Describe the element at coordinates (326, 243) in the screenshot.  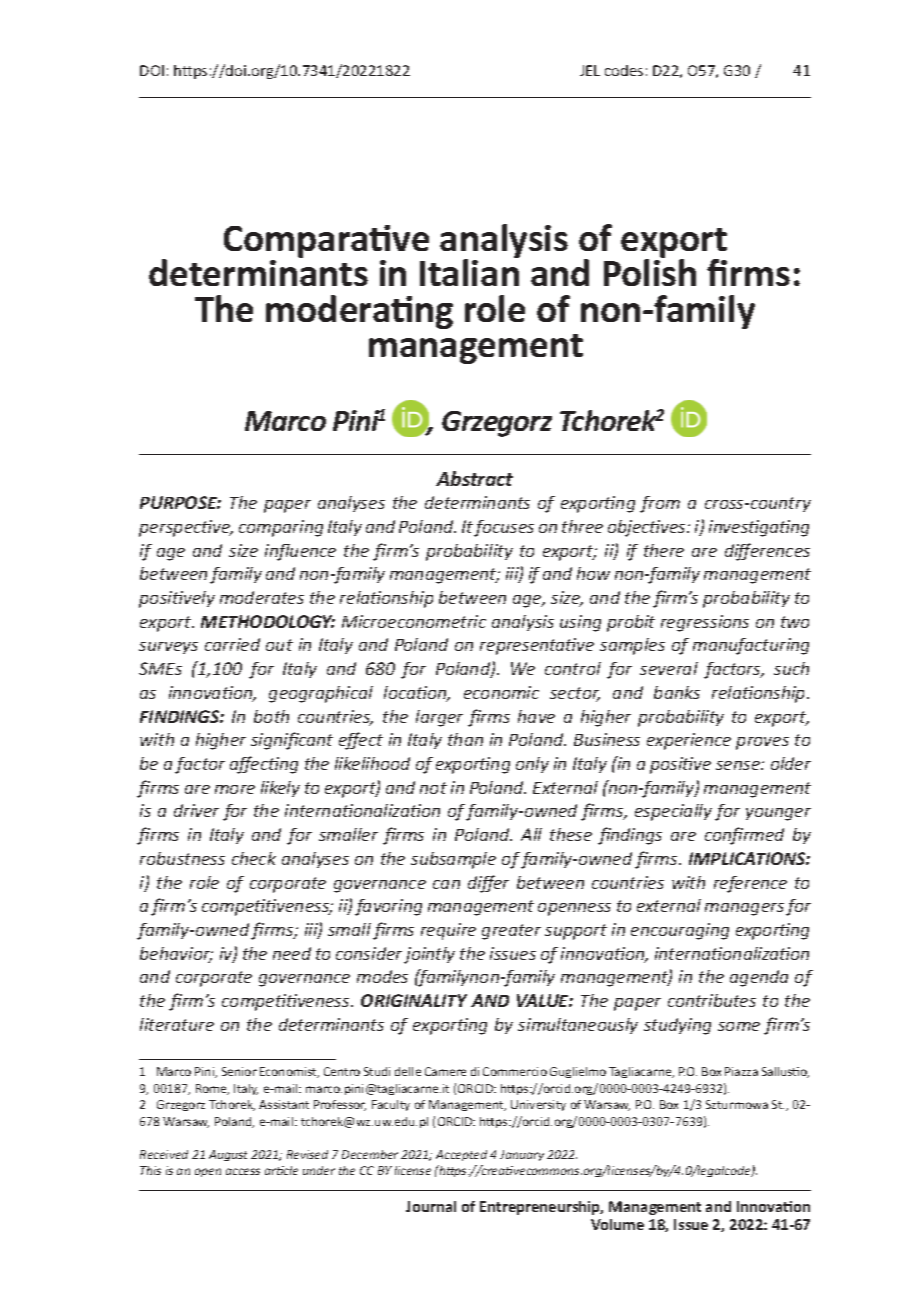
I see `Comparative` at that location.
